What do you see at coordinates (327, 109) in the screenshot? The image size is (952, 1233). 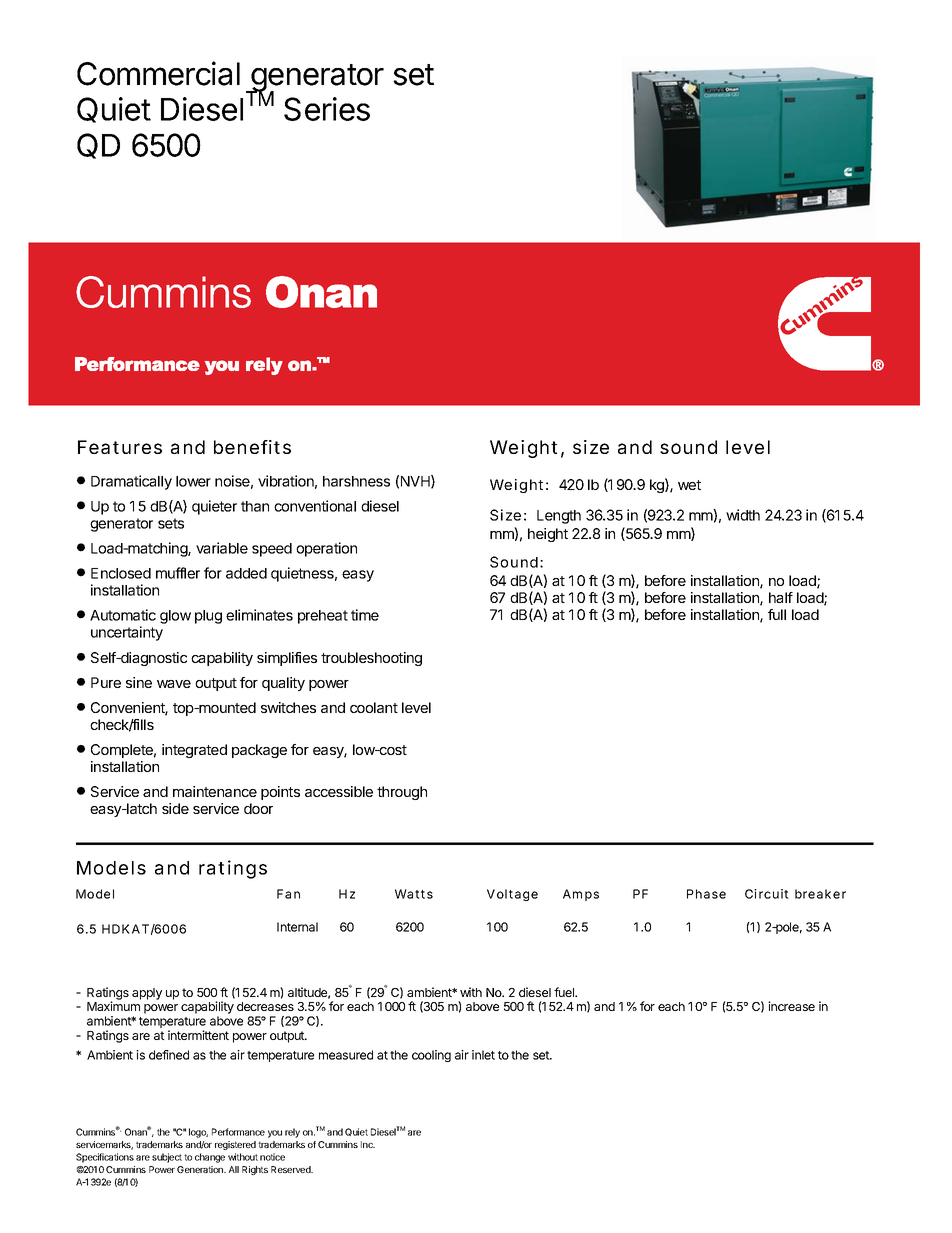 I see `Series` at bounding box center [327, 109].
